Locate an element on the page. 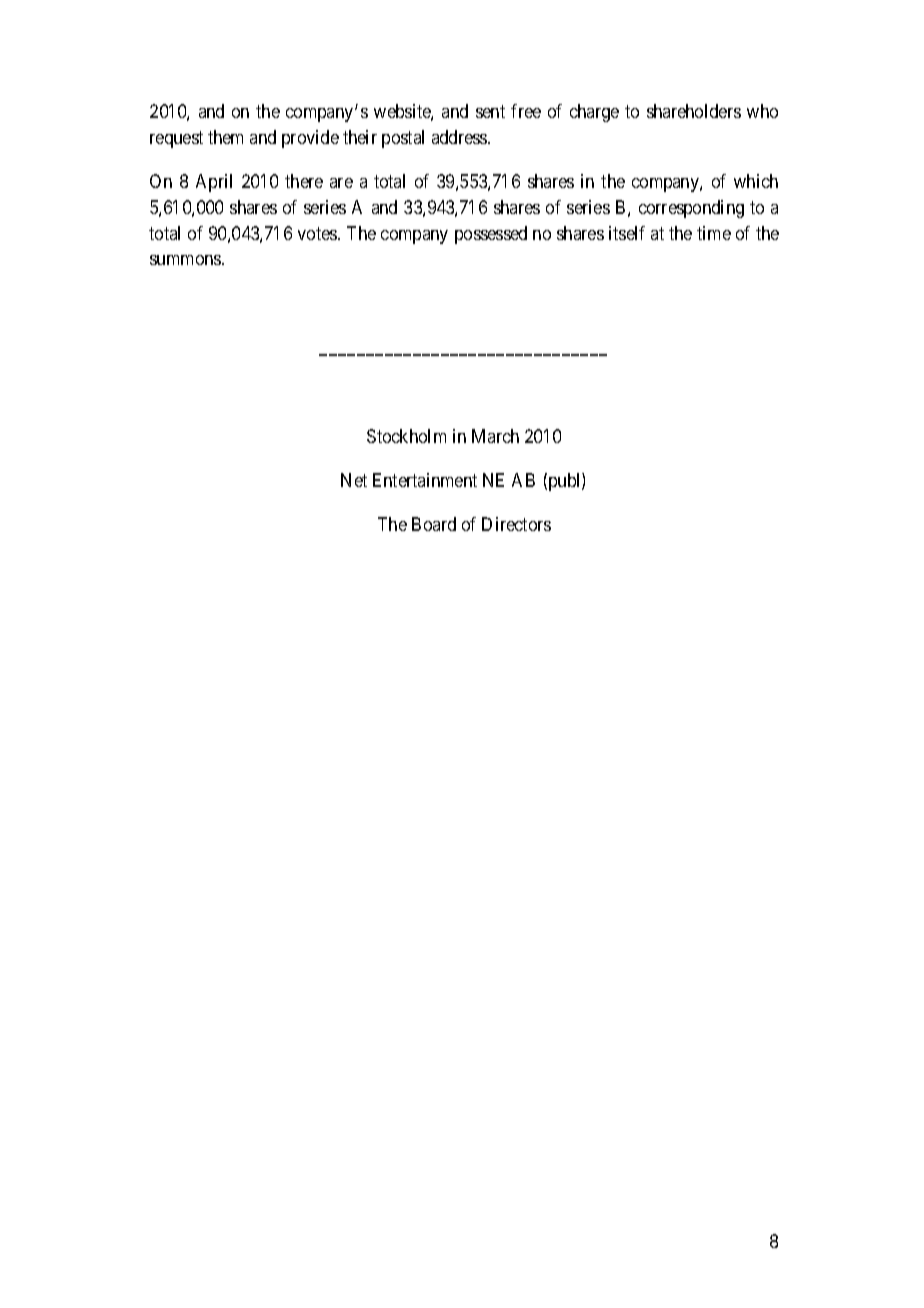 The image size is (924, 1308). votes is located at coordinates (318, 233).
